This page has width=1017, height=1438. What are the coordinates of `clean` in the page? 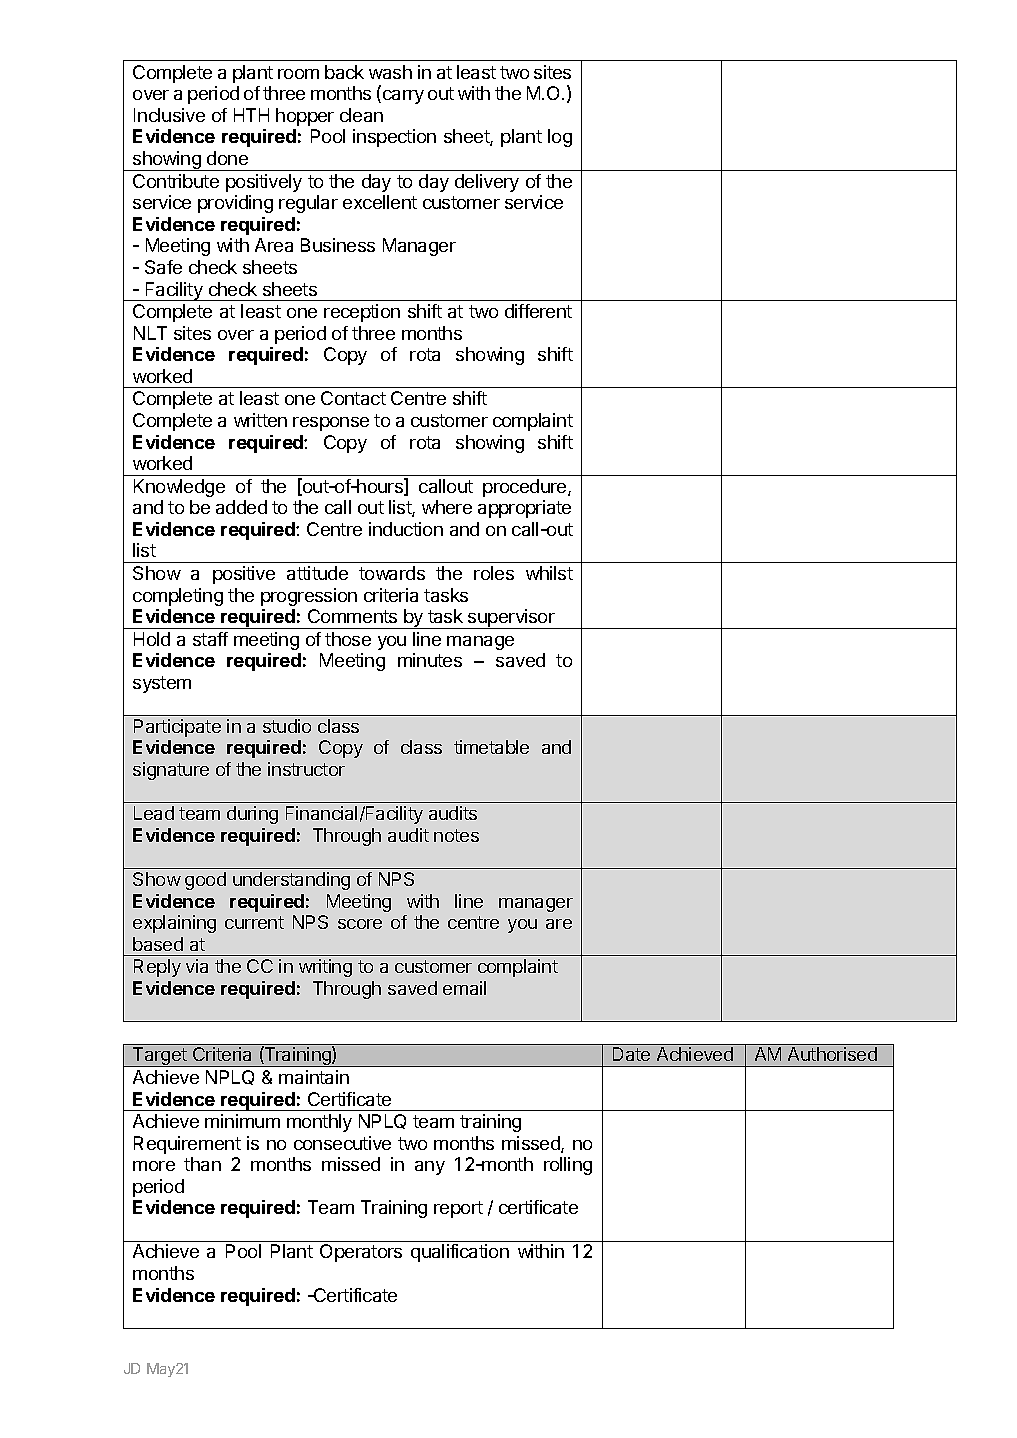 It's located at (361, 115).
